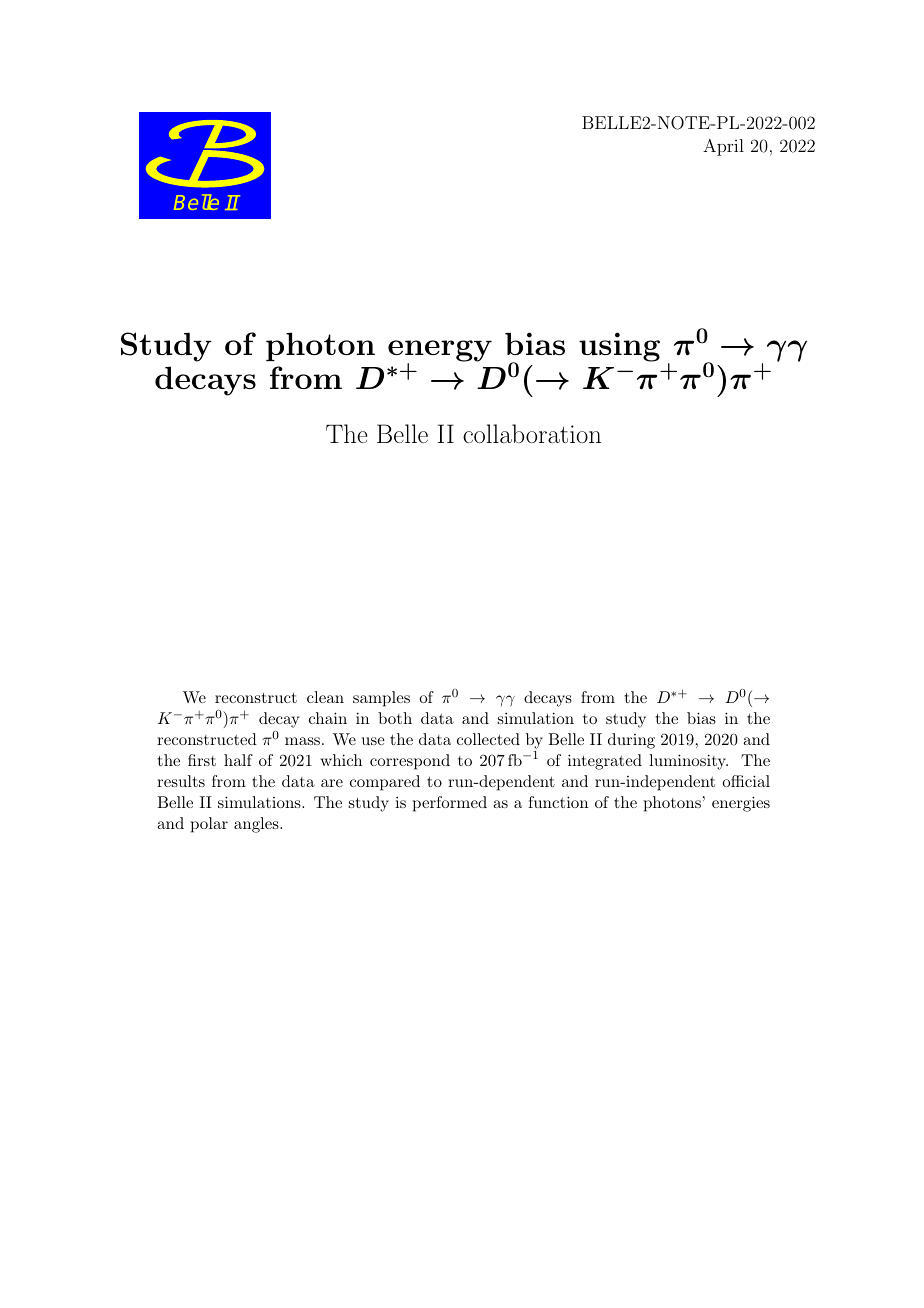  What do you see at coordinates (723, 147) in the image?
I see `April` at bounding box center [723, 147].
